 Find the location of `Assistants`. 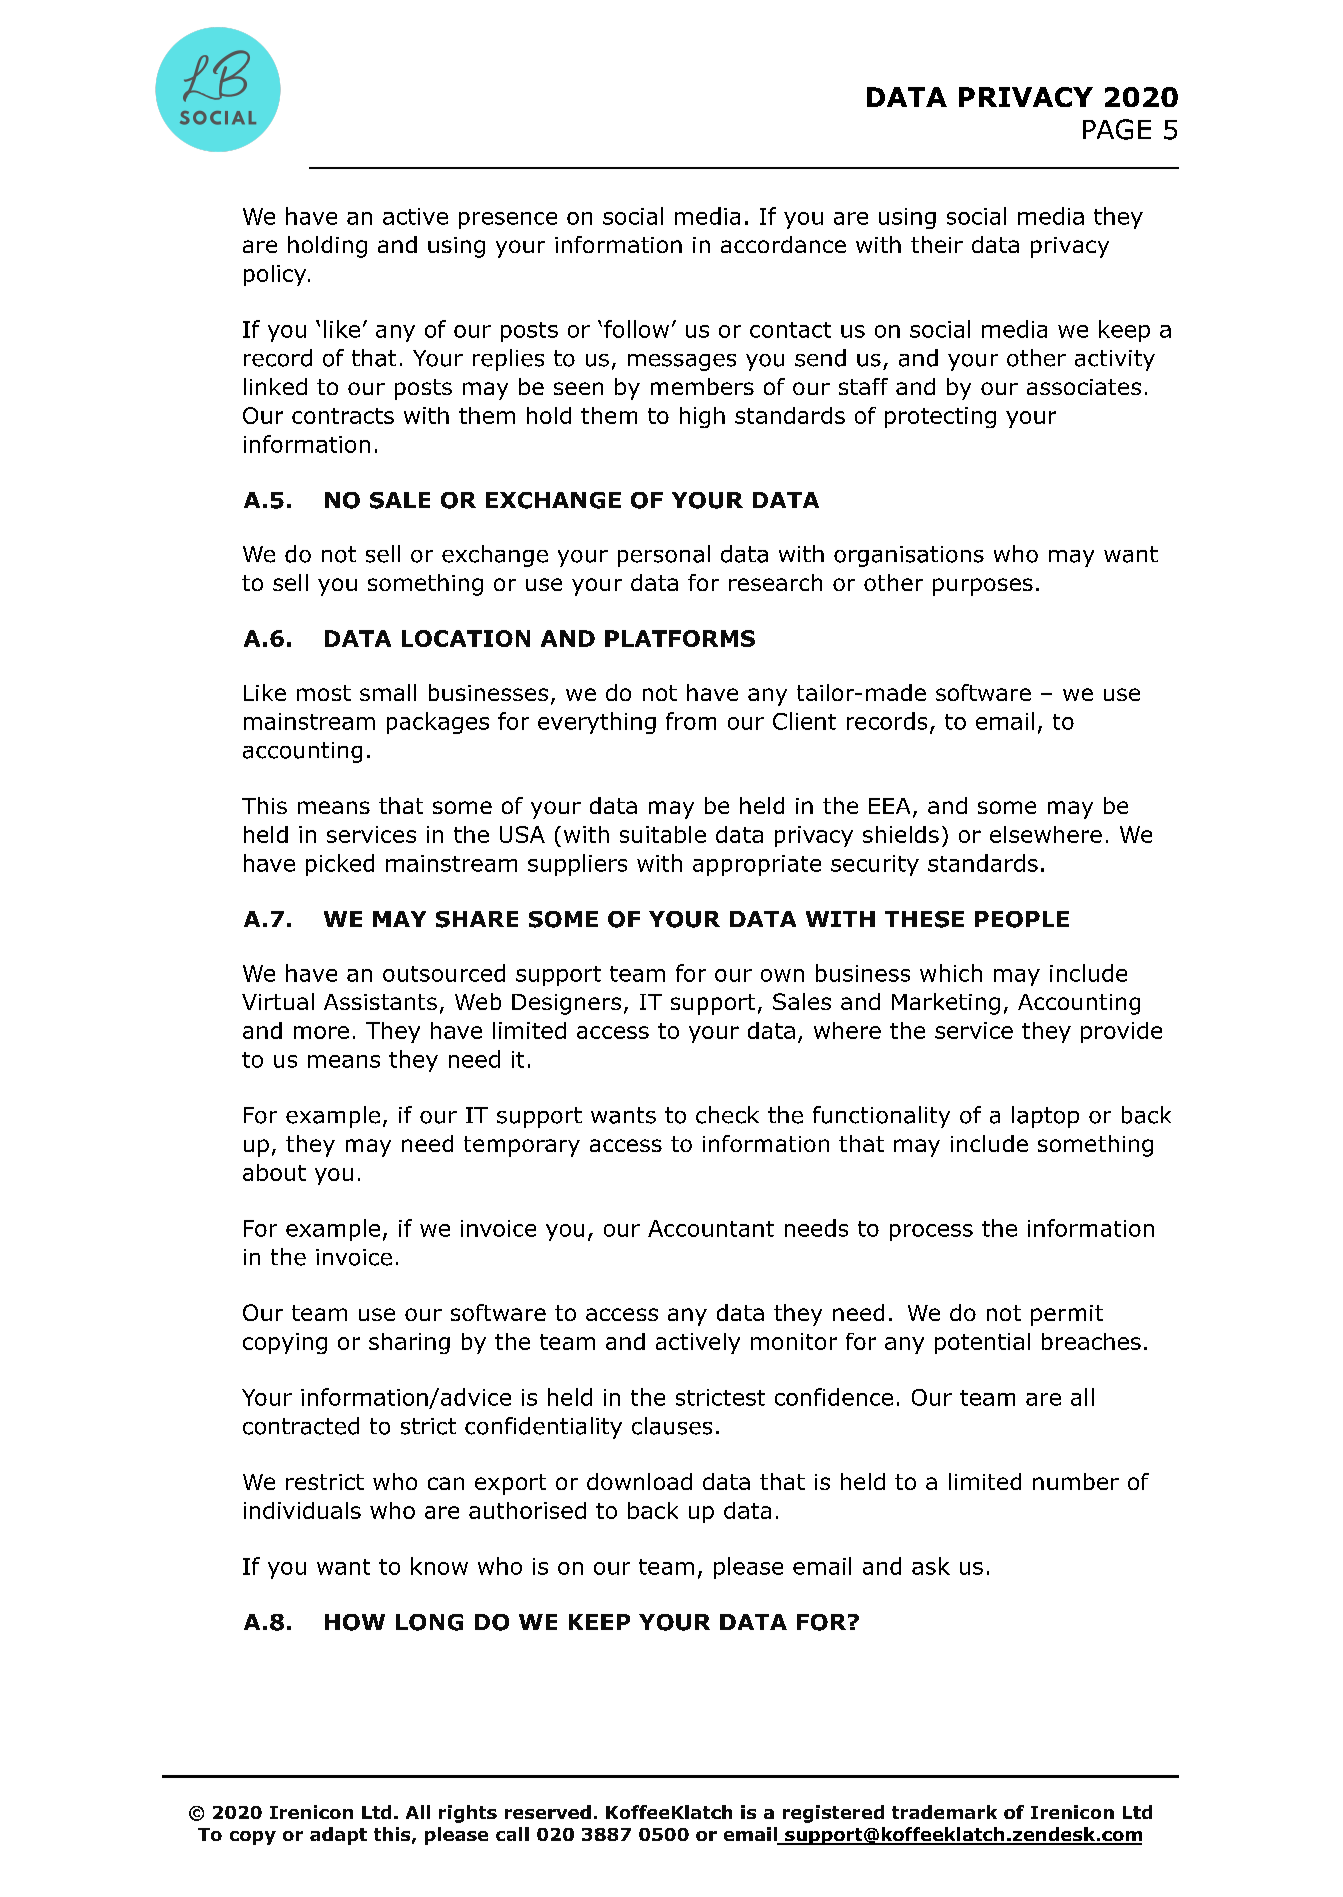

Assistants is located at coordinates (380, 1002).
